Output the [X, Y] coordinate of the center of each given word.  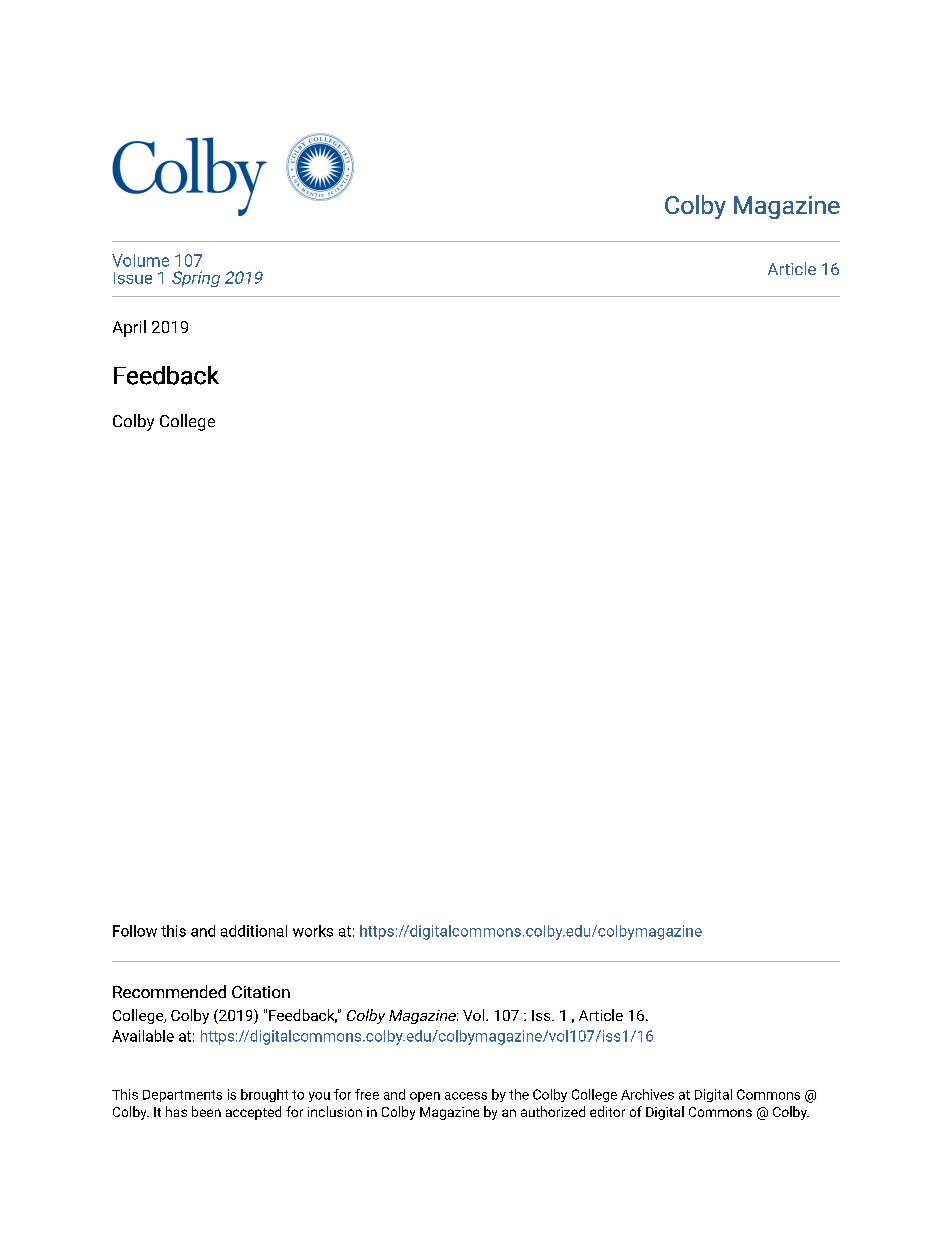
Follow [135, 931]
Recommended [169, 991]
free [367, 1094]
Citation [261, 992]
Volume [140, 260]
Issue [133, 278]
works [313, 931]
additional [254, 931]
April [129, 328]
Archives [647, 1094]
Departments [182, 1096]
